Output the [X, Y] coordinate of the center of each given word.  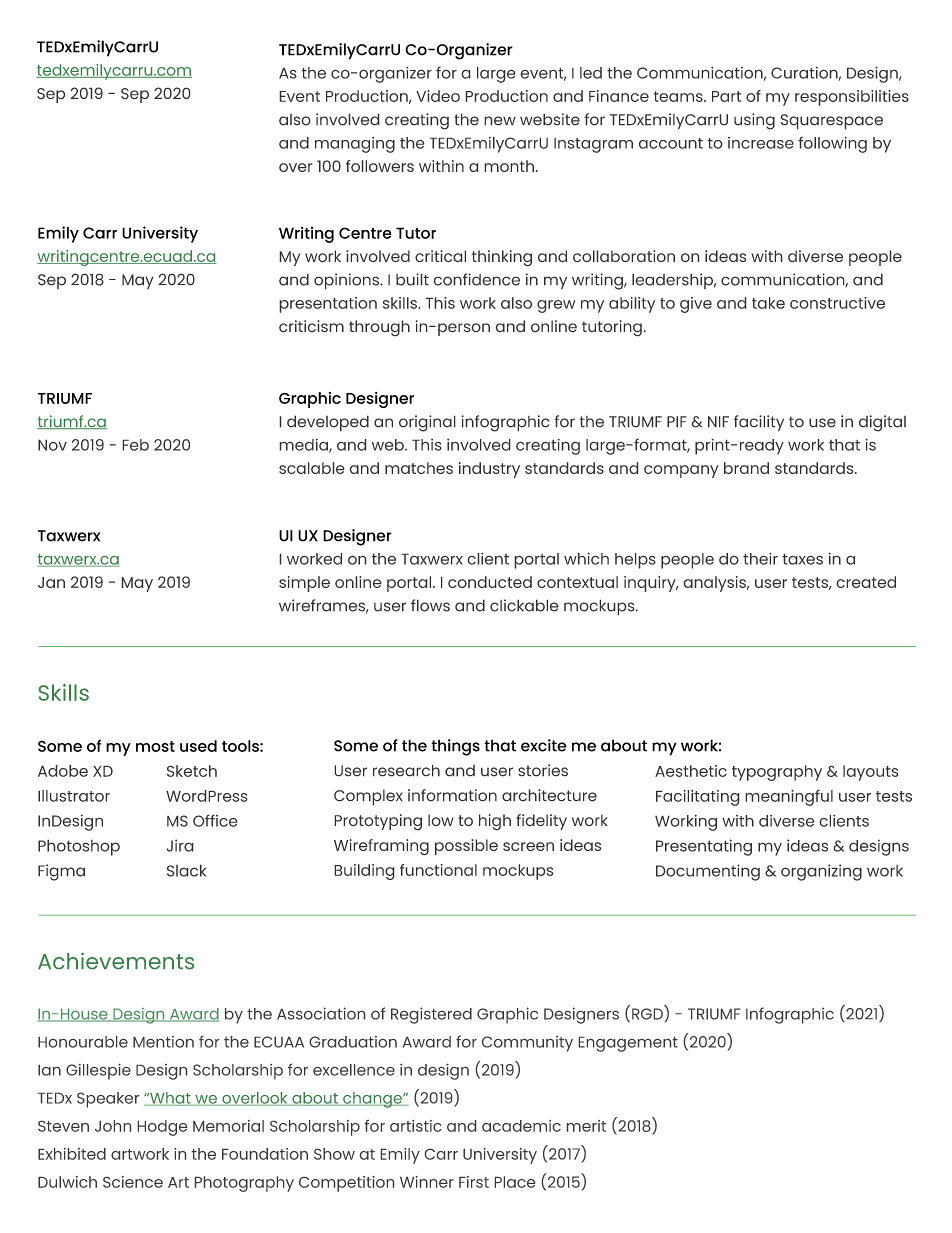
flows [430, 605]
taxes [802, 559]
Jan [51, 582]
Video [438, 96]
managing [355, 145]
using [754, 121]
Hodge [162, 1128]
